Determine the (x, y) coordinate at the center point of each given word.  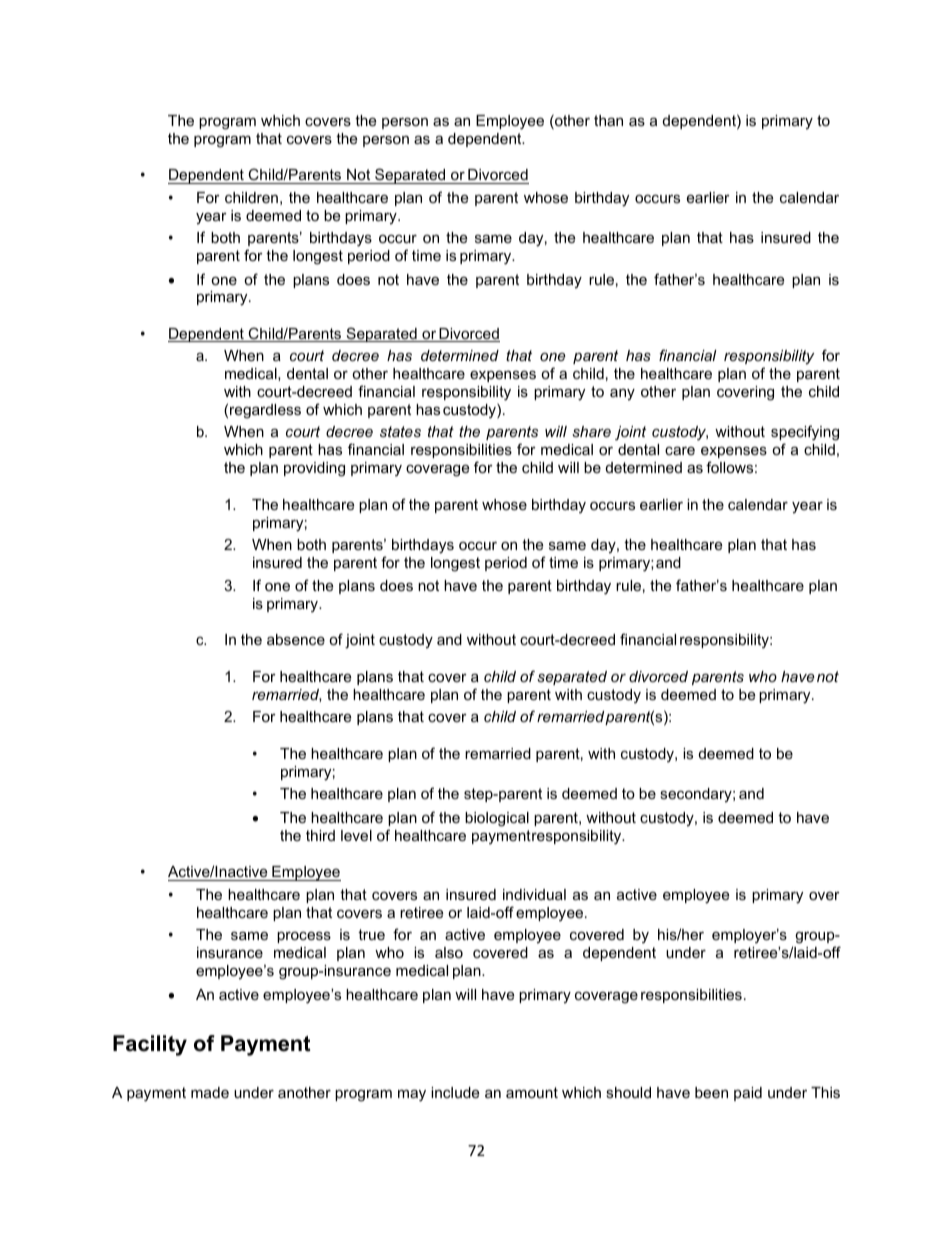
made (210, 1092)
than (608, 120)
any (622, 394)
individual (534, 894)
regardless (265, 411)
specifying (805, 433)
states (400, 431)
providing (314, 469)
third (320, 835)
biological (497, 819)
